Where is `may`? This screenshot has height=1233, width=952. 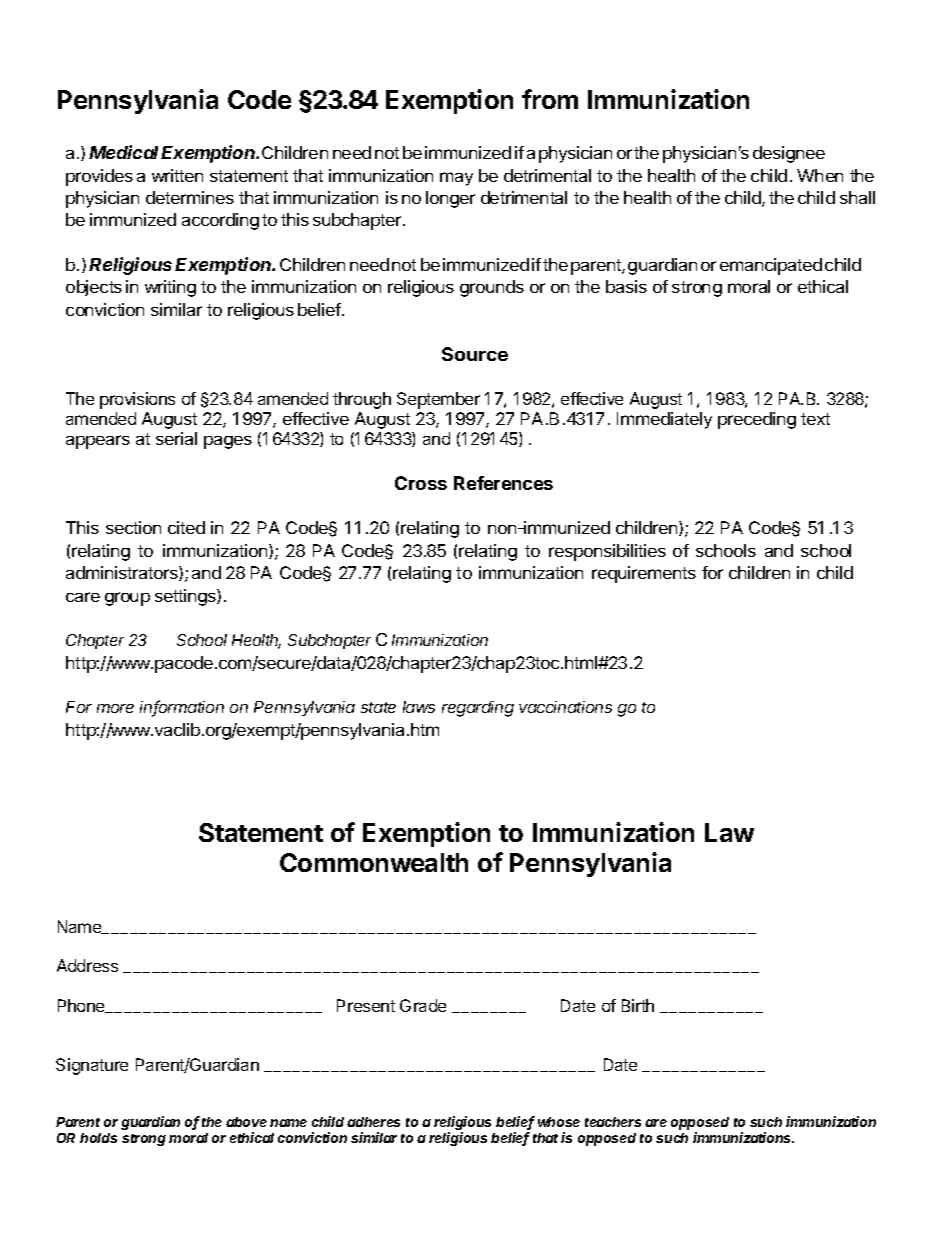
may is located at coordinates (456, 179).
